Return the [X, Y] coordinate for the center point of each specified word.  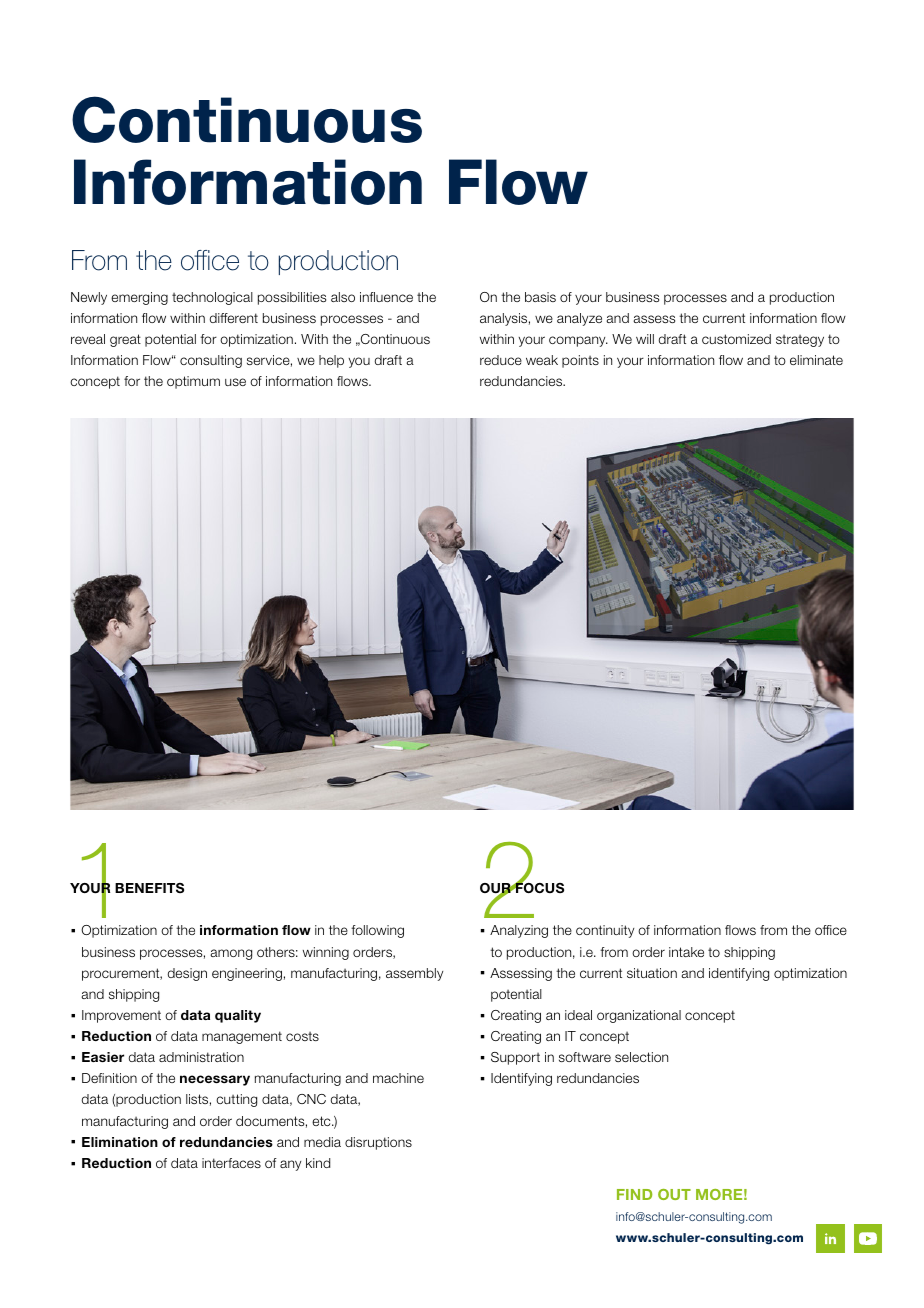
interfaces [231, 1163]
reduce [501, 360]
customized [736, 339]
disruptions [378, 1143]
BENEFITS [149, 888]
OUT [674, 1194]
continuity [605, 931]
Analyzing [519, 931]
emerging [139, 298]
